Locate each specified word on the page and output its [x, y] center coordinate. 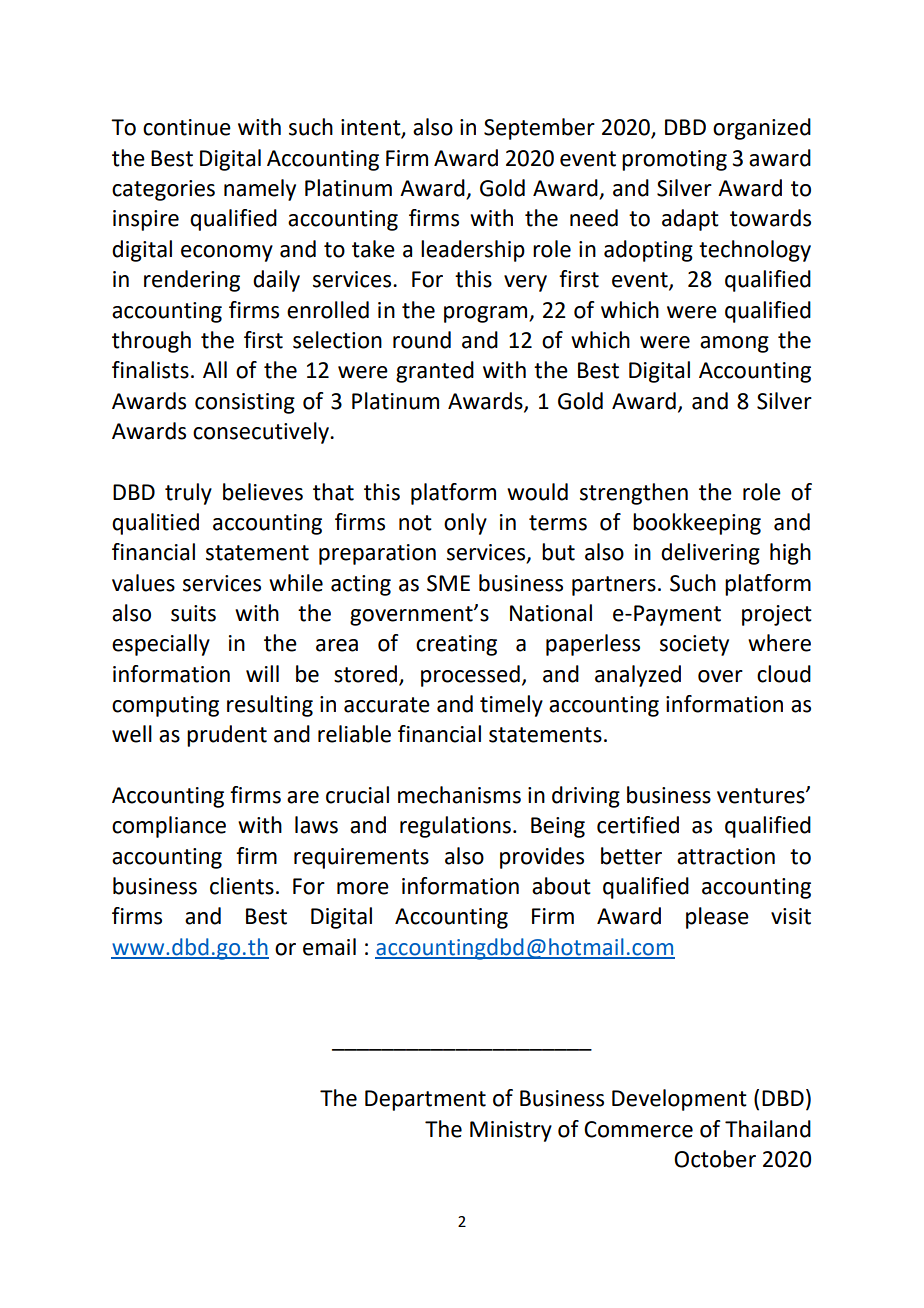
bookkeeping [697, 524]
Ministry [511, 1131]
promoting [674, 160]
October [715, 1159]
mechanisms [459, 795]
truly [188, 494]
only [465, 524]
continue [187, 127]
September [539, 129]
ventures [762, 796]
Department [425, 1100]
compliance [169, 827]
